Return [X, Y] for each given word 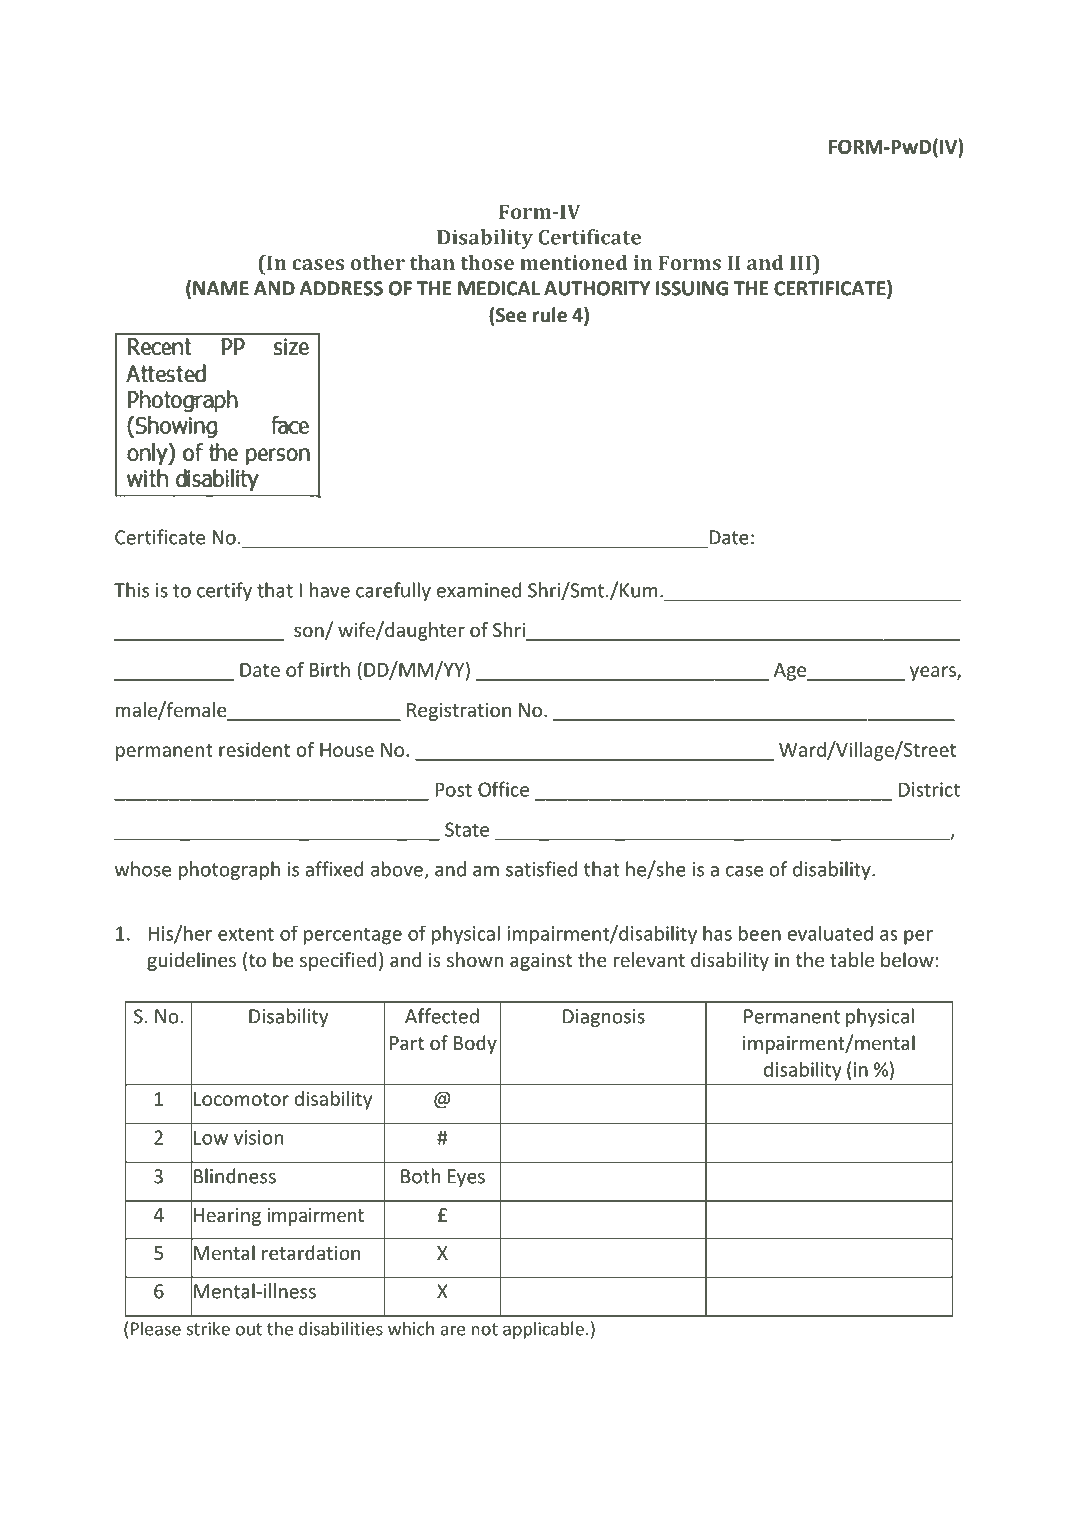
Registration [459, 712]
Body [475, 1044]
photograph [229, 870]
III [801, 262]
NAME [221, 288]
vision [258, 1137]
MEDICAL [499, 288]
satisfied [541, 869]
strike [208, 1328]
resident [254, 749]
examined [479, 590]
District [929, 789]
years [934, 673]
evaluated [830, 933]
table [852, 959]
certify [224, 591]
